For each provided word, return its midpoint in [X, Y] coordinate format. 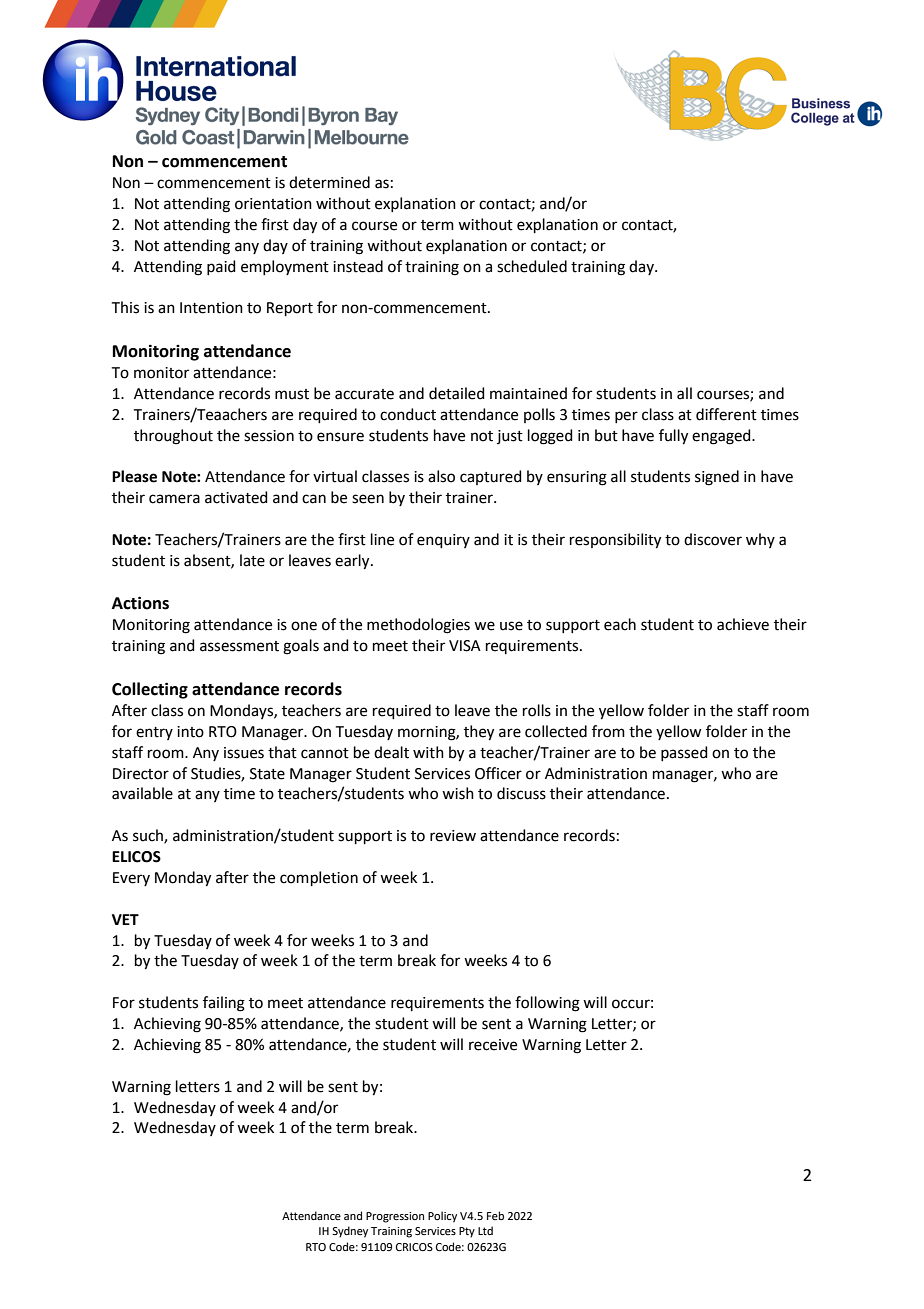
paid [221, 267]
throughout [173, 437]
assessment [239, 646]
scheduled [532, 266]
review [453, 836]
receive [493, 1045]
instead [358, 266]
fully [673, 437]
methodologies [418, 626]
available [142, 793]
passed [684, 753]
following [547, 1004]
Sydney [350, 1232]
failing [224, 1004]
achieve [743, 624]
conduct [408, 414]
